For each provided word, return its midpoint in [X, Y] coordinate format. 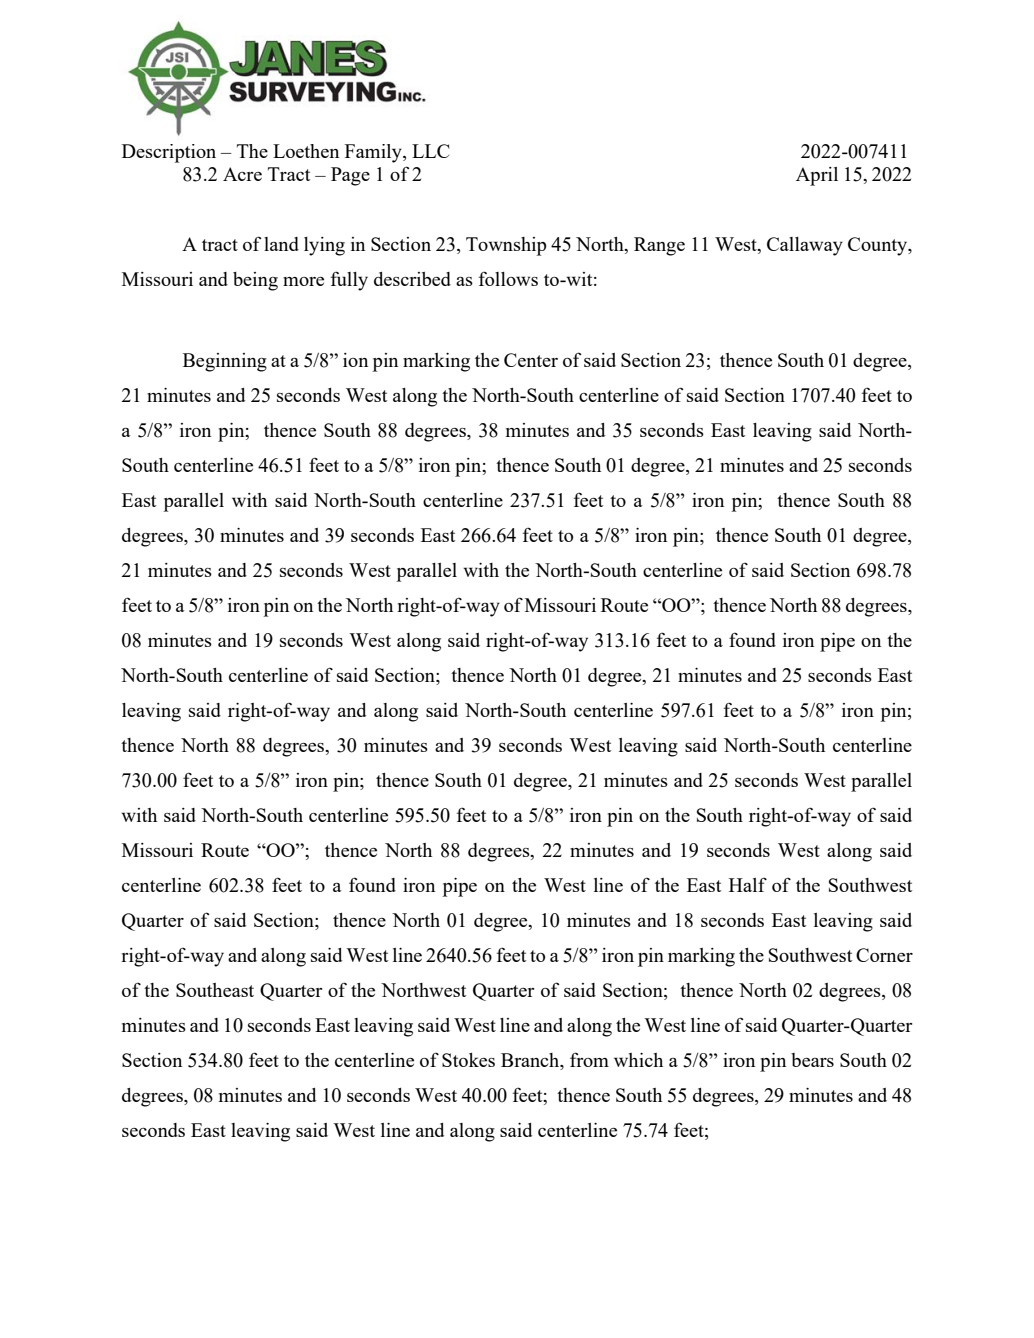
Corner [884, 955]
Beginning [225, 362]
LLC [430, 151]
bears [812, 1060]
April [817, 176]
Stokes [468, 1060]
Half [748, 884]
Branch [531, 1060]
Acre [242, 174]
